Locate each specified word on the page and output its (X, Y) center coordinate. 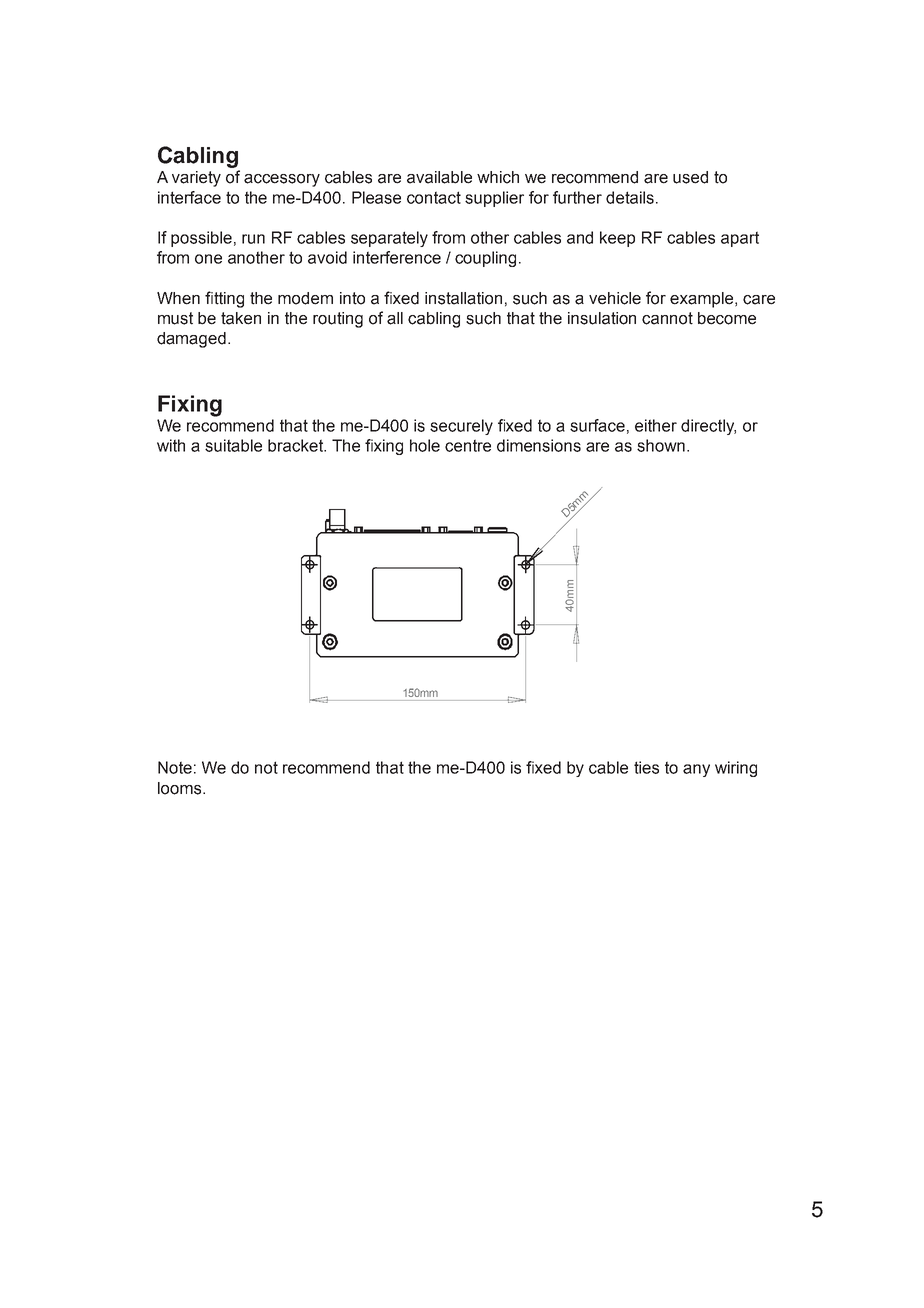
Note (175, 767)
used (690, 177)
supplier (494, 199)
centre (468, 445)
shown (661, 445)
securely (461, 427)
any (696, 770)
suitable (233, 445)
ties (646, 767)
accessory (282, 180)
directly (708, 427)
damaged (191, 340)
